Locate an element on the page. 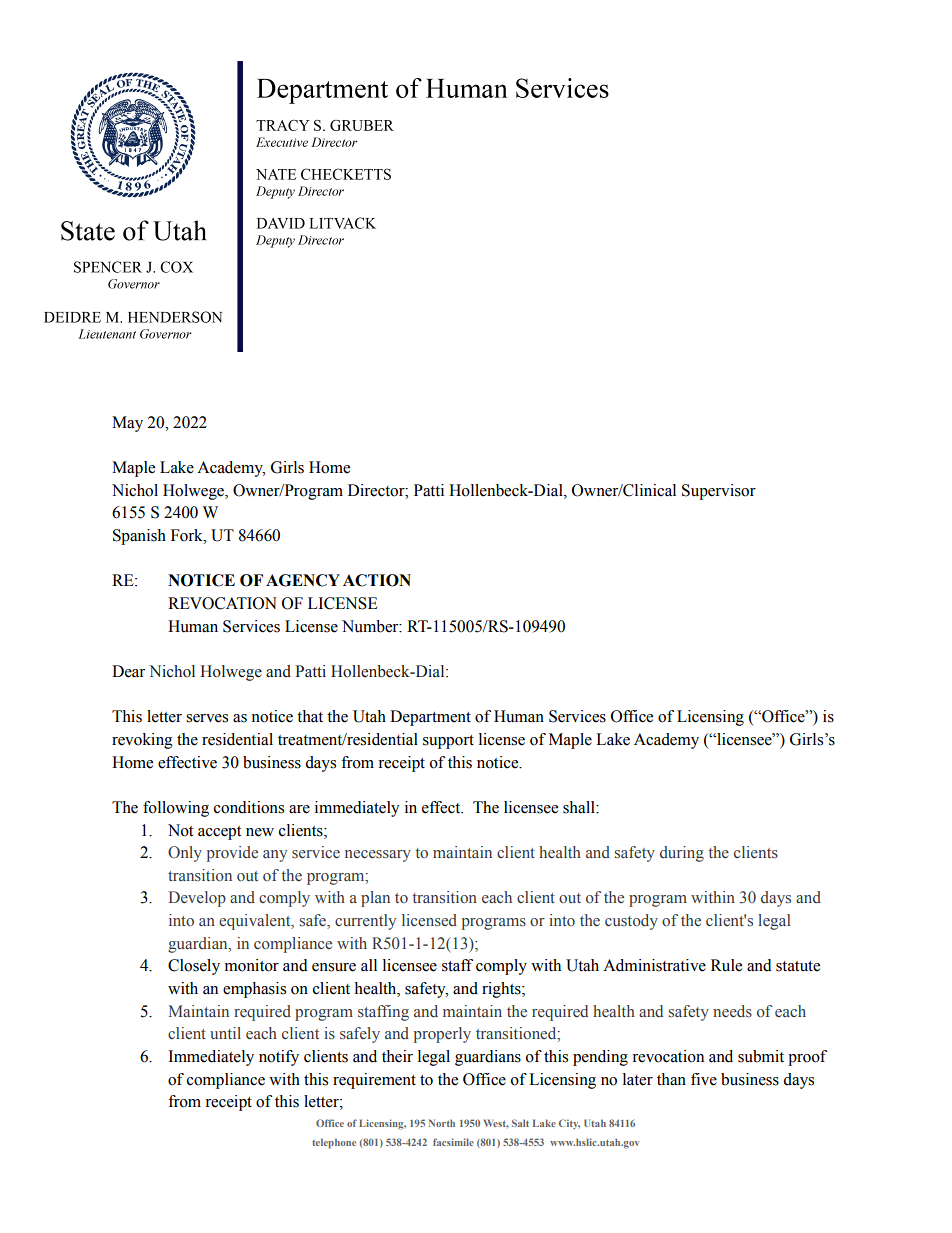  during is located at coordinates (682, 854).
